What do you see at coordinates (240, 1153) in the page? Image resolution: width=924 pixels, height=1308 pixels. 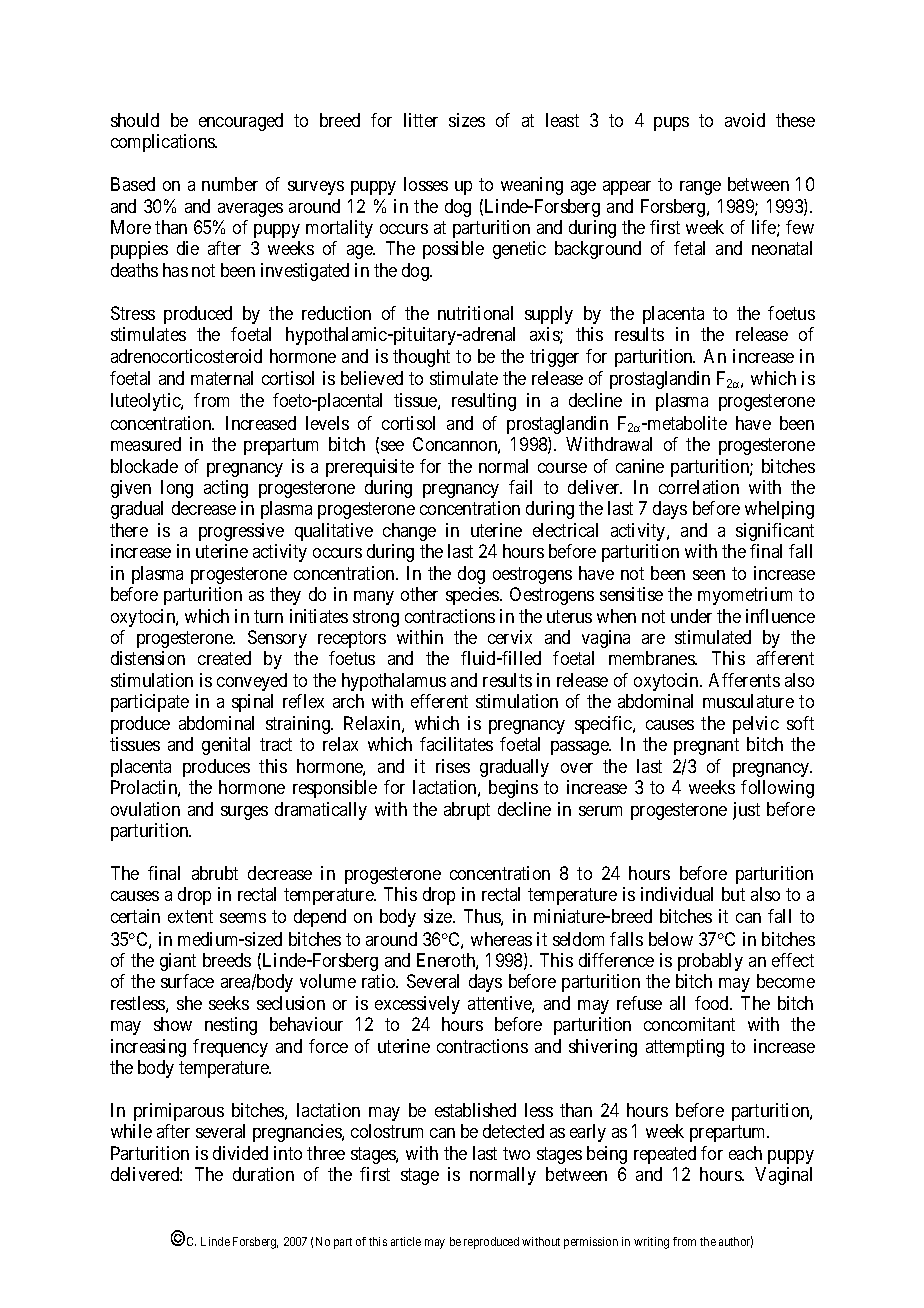 I see `divided` at bounding box center [240, 1153].
